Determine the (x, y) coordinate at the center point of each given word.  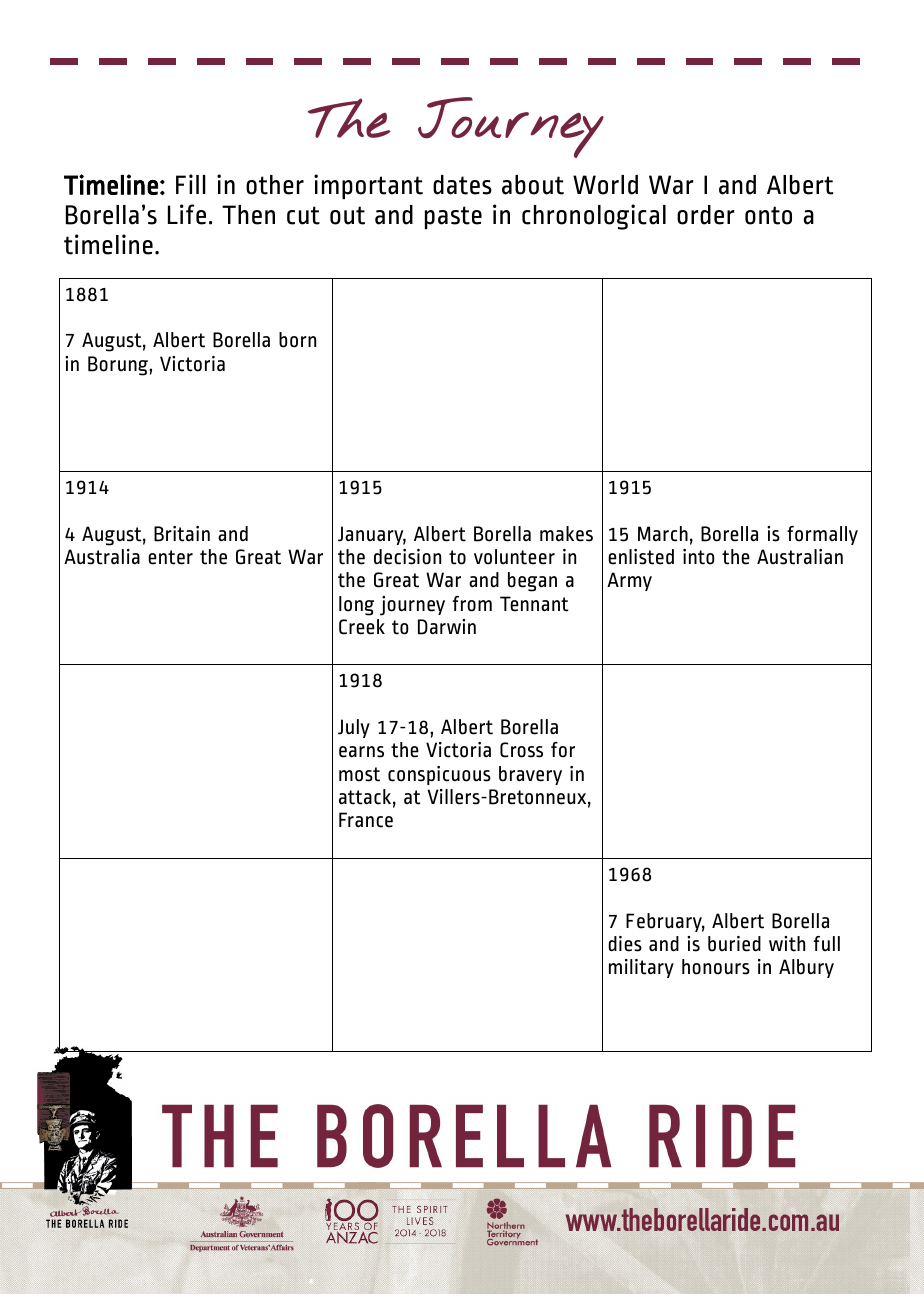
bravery (530, 775)
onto (768, 215)
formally (822, 535)
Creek (362, 627)
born (297, 340)
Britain (182, 534)
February (665, 922)
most (359, 774)
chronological (594, 217)
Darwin (447, 627)
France (366, 820)
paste (453, 217)
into (698, 557)
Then (248, 215)
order (705, 215)
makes (566, 534)
